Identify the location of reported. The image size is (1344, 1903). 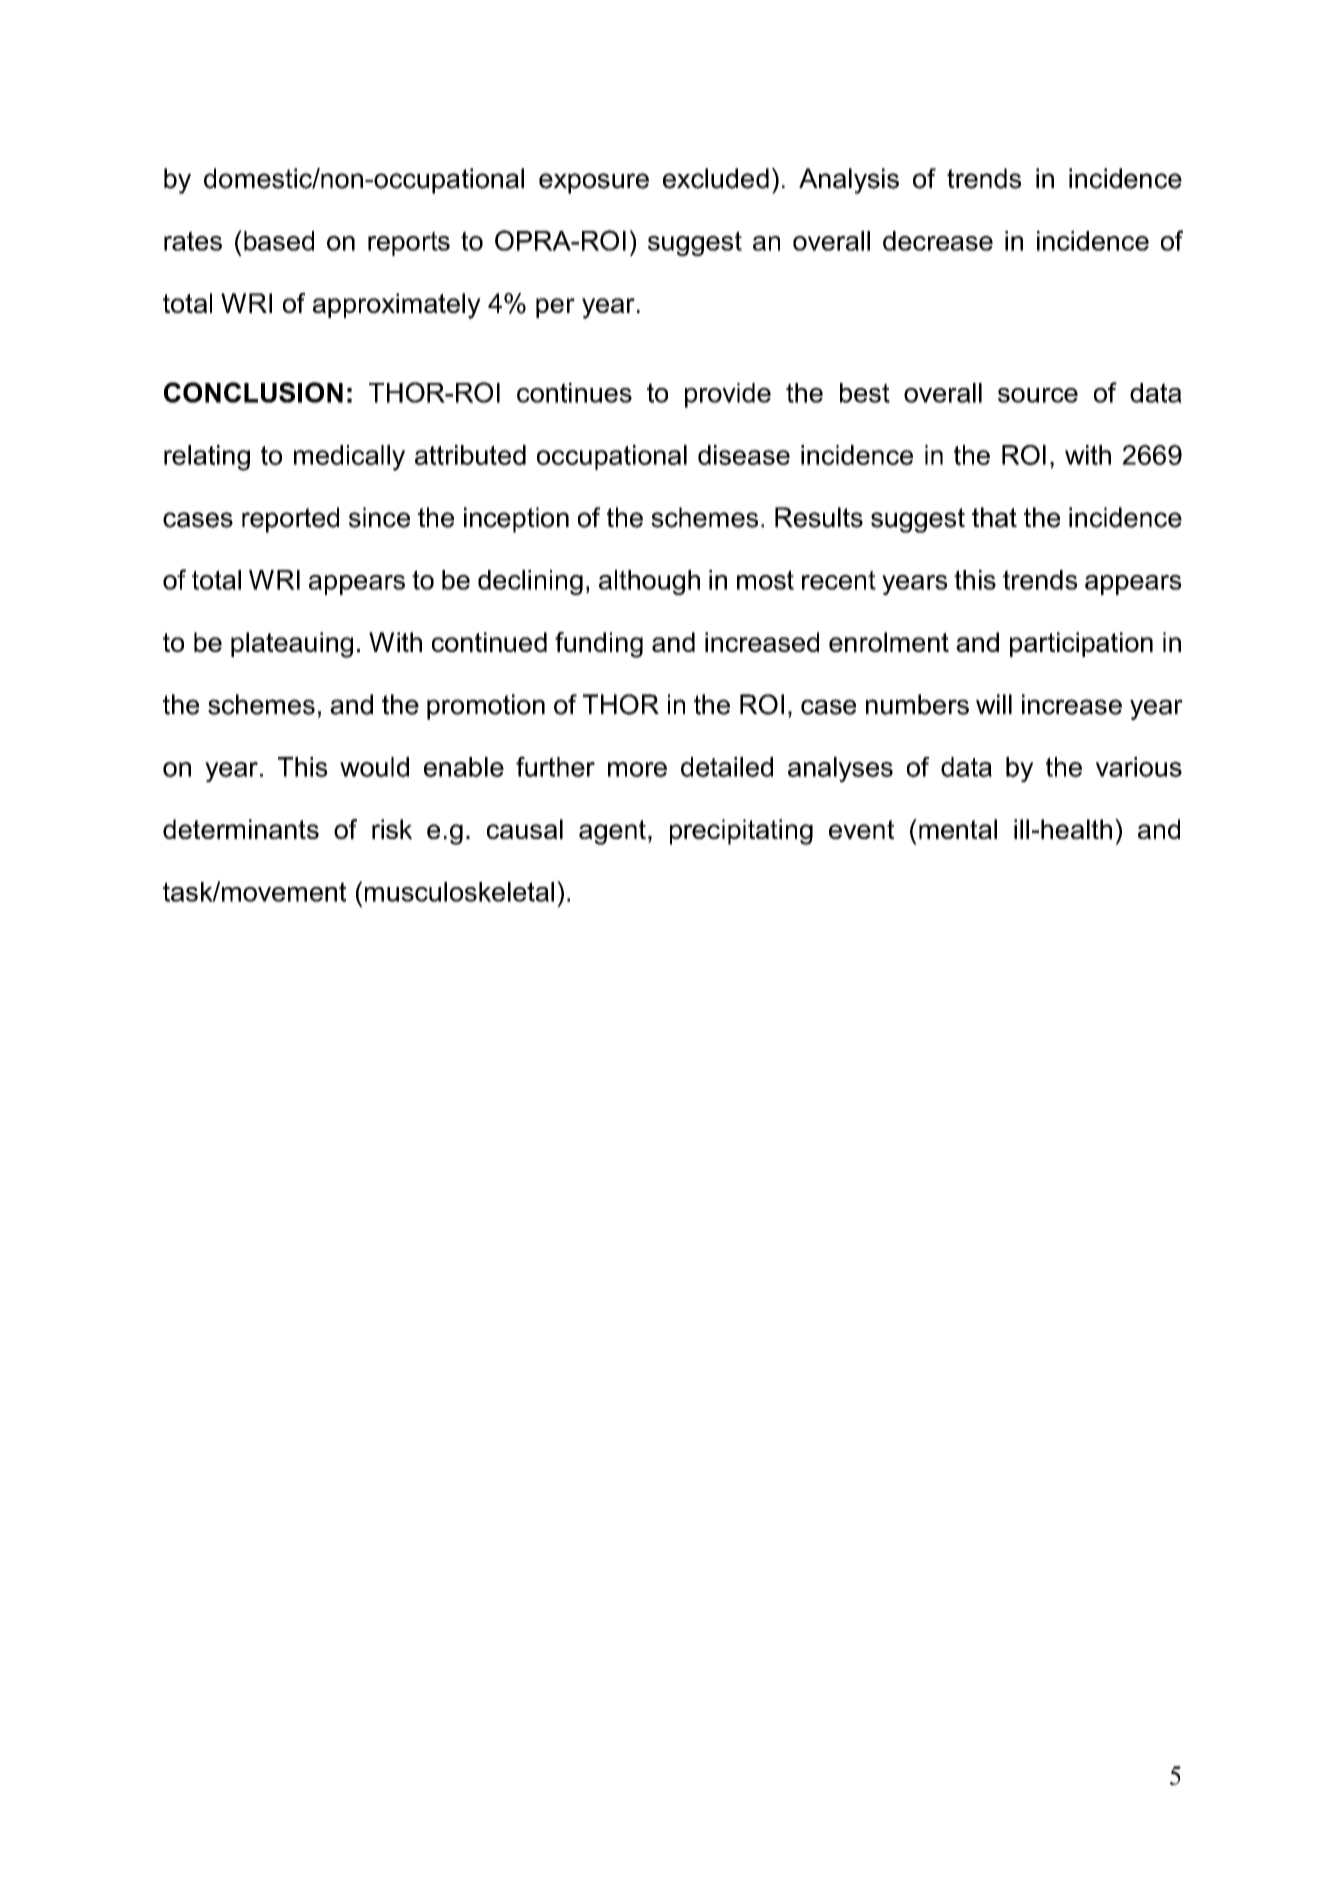
(290, 520).
